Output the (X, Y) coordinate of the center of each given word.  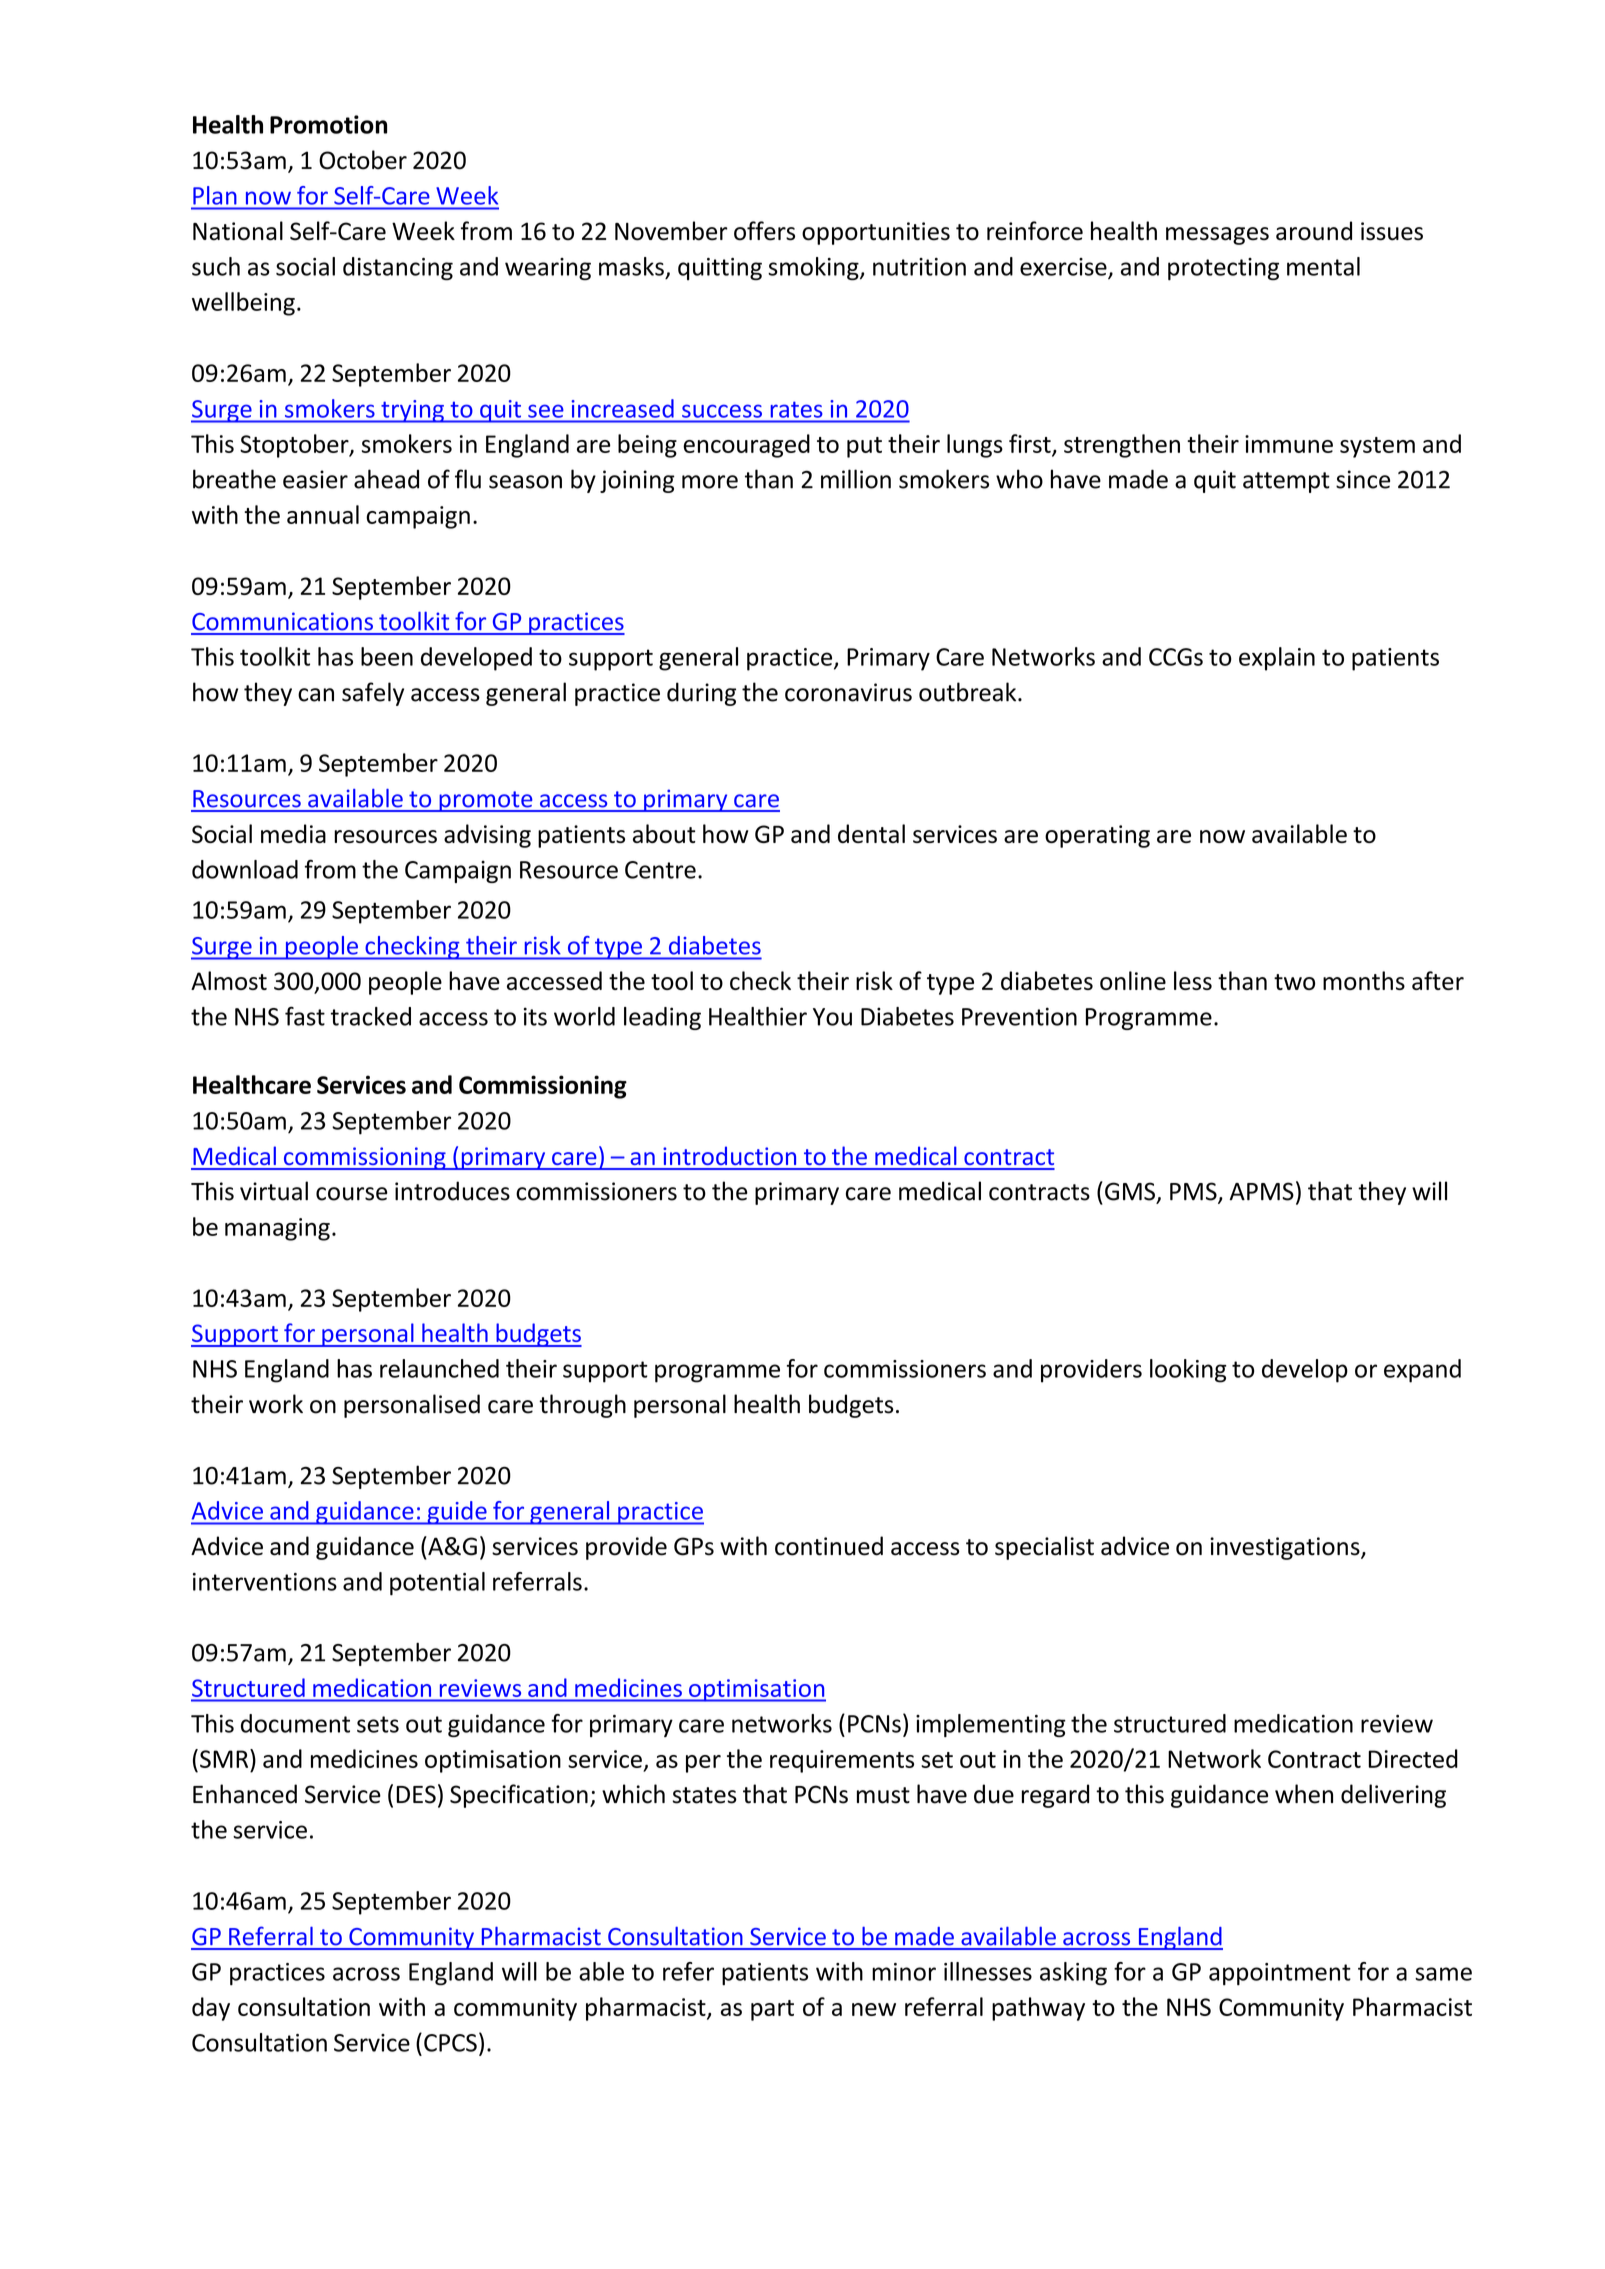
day (211, 2009)
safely (373, 694)
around (1314, 231)
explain (1277, 659)
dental (871, 833)
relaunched (439, 1368)
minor (904, 1972)
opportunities (876, 233)
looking (1188, 1371)
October (363, 160)
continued (829, 1546)
